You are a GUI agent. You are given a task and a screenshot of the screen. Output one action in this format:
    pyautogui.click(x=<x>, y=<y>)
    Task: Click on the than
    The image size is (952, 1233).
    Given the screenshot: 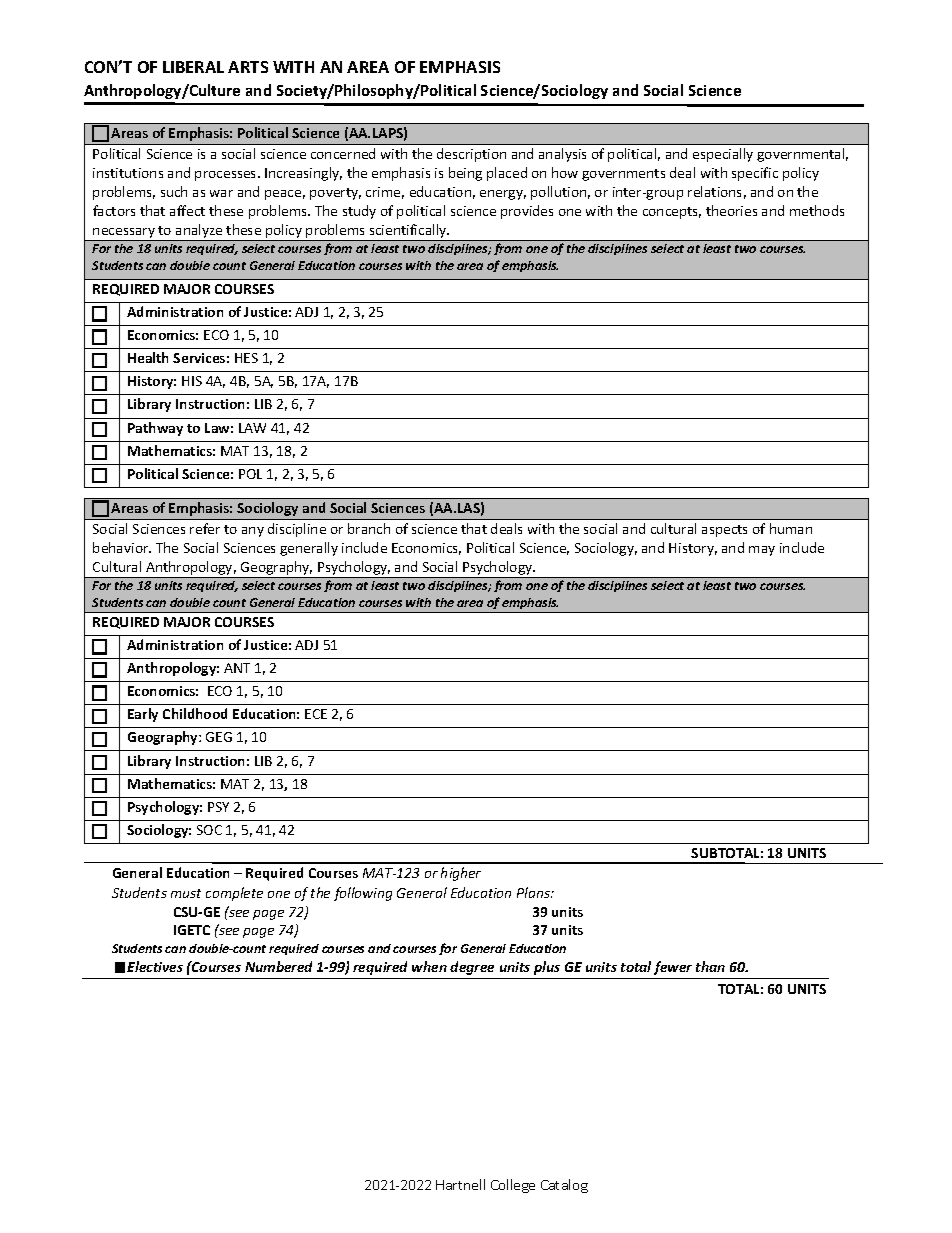 What is the action you would take?
    pyautogui.click(x=710, y=966)
